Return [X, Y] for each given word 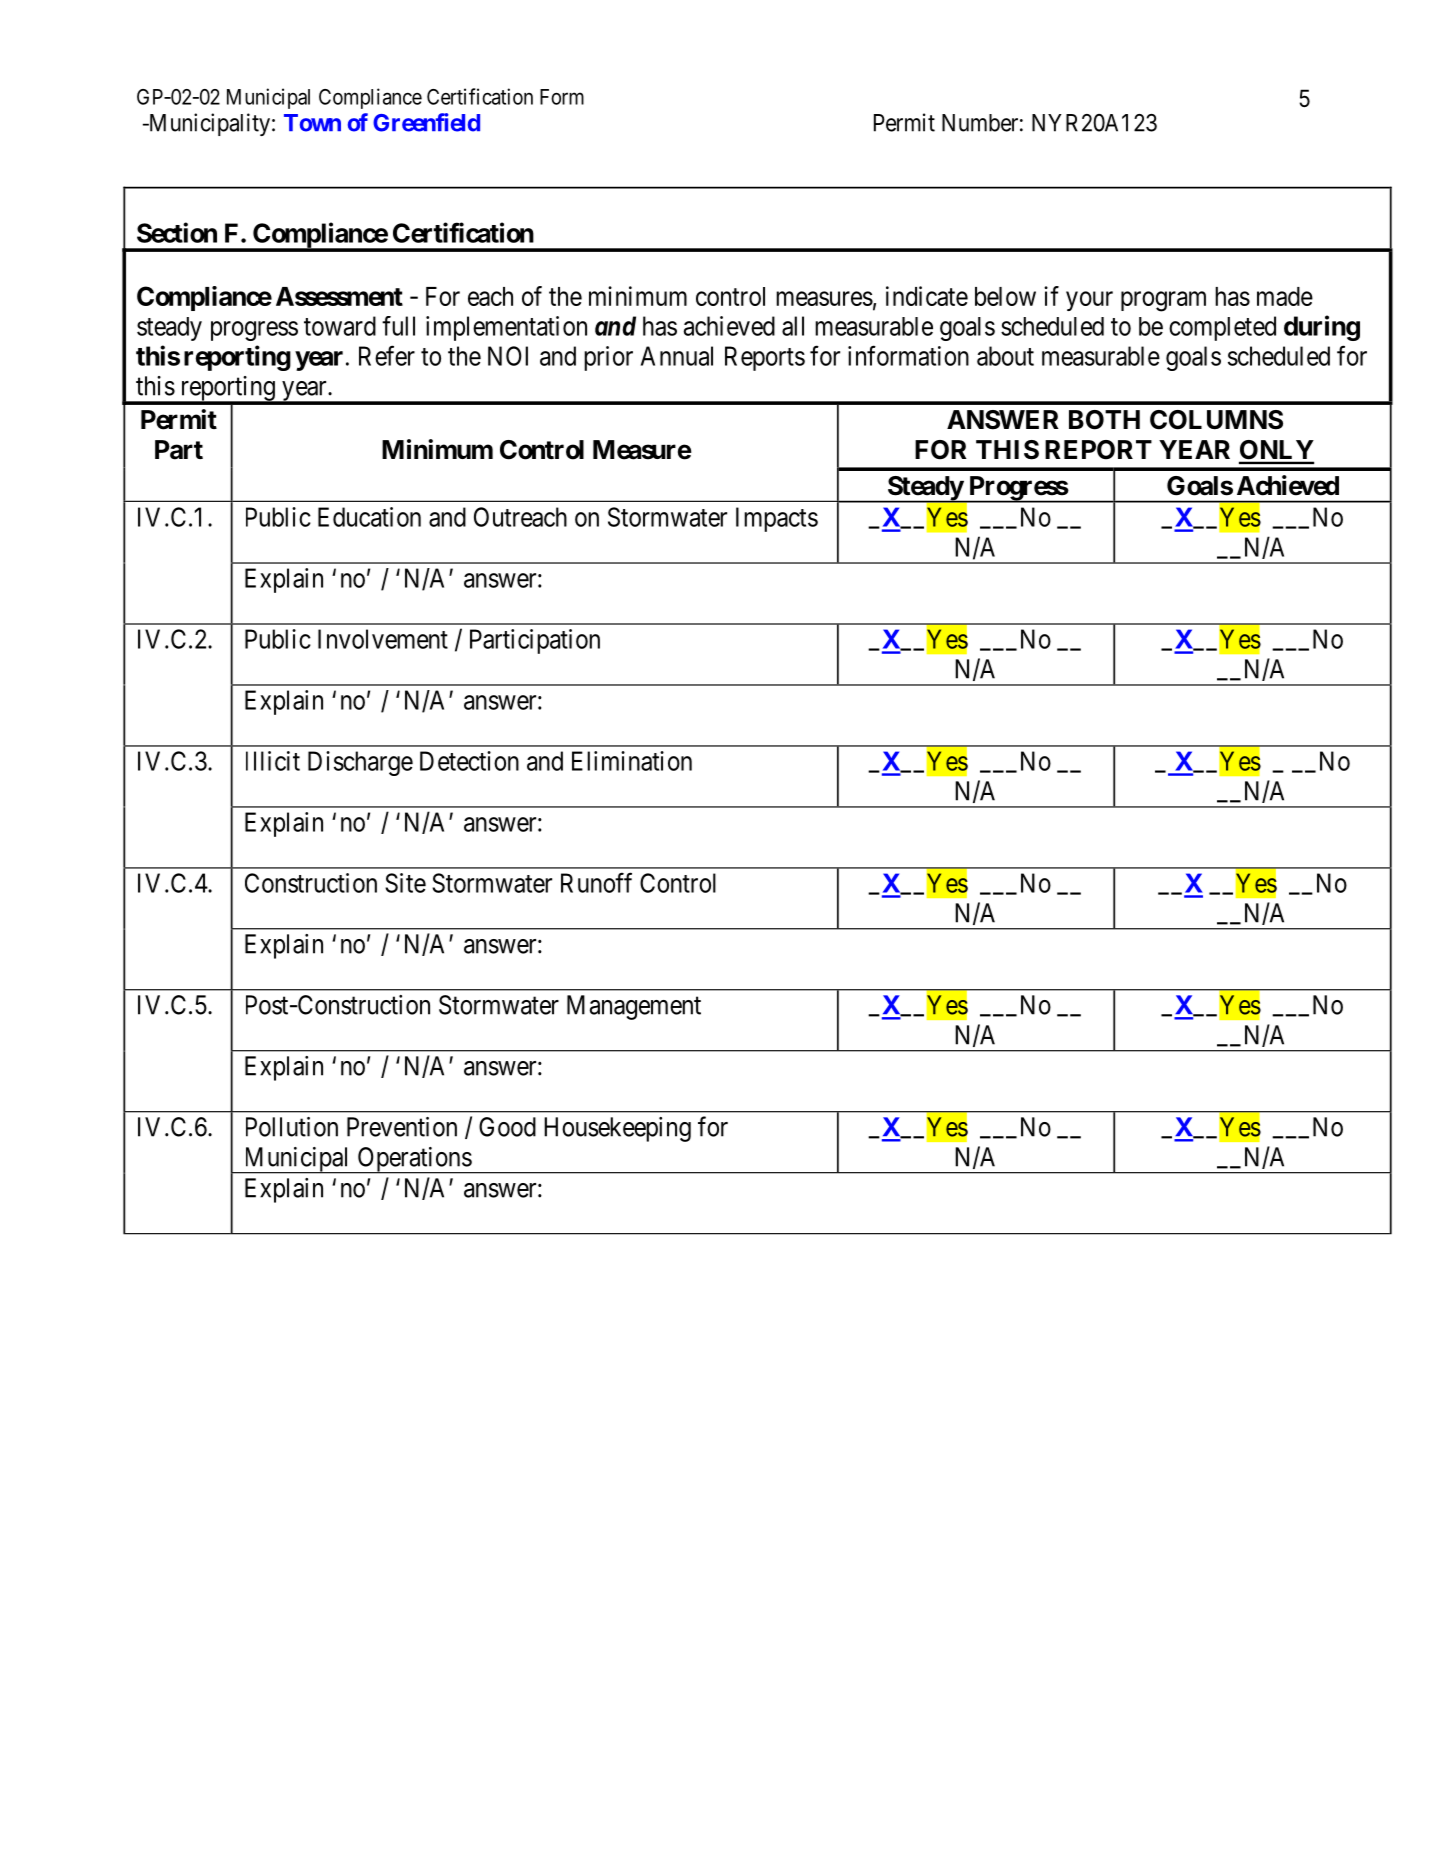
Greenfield [426, 122]
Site [405, 883]
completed [1222, 328]
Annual [677, 356]
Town [312, 123]
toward [340, 326]
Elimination [632, 761]
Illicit [273, 761]
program [1163, 301]
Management [634, 1007]
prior [608, 358]
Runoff [596, 882]
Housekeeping [617, 1129]
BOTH [1104, 420]
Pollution [292, 1127]
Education [369, 517]
